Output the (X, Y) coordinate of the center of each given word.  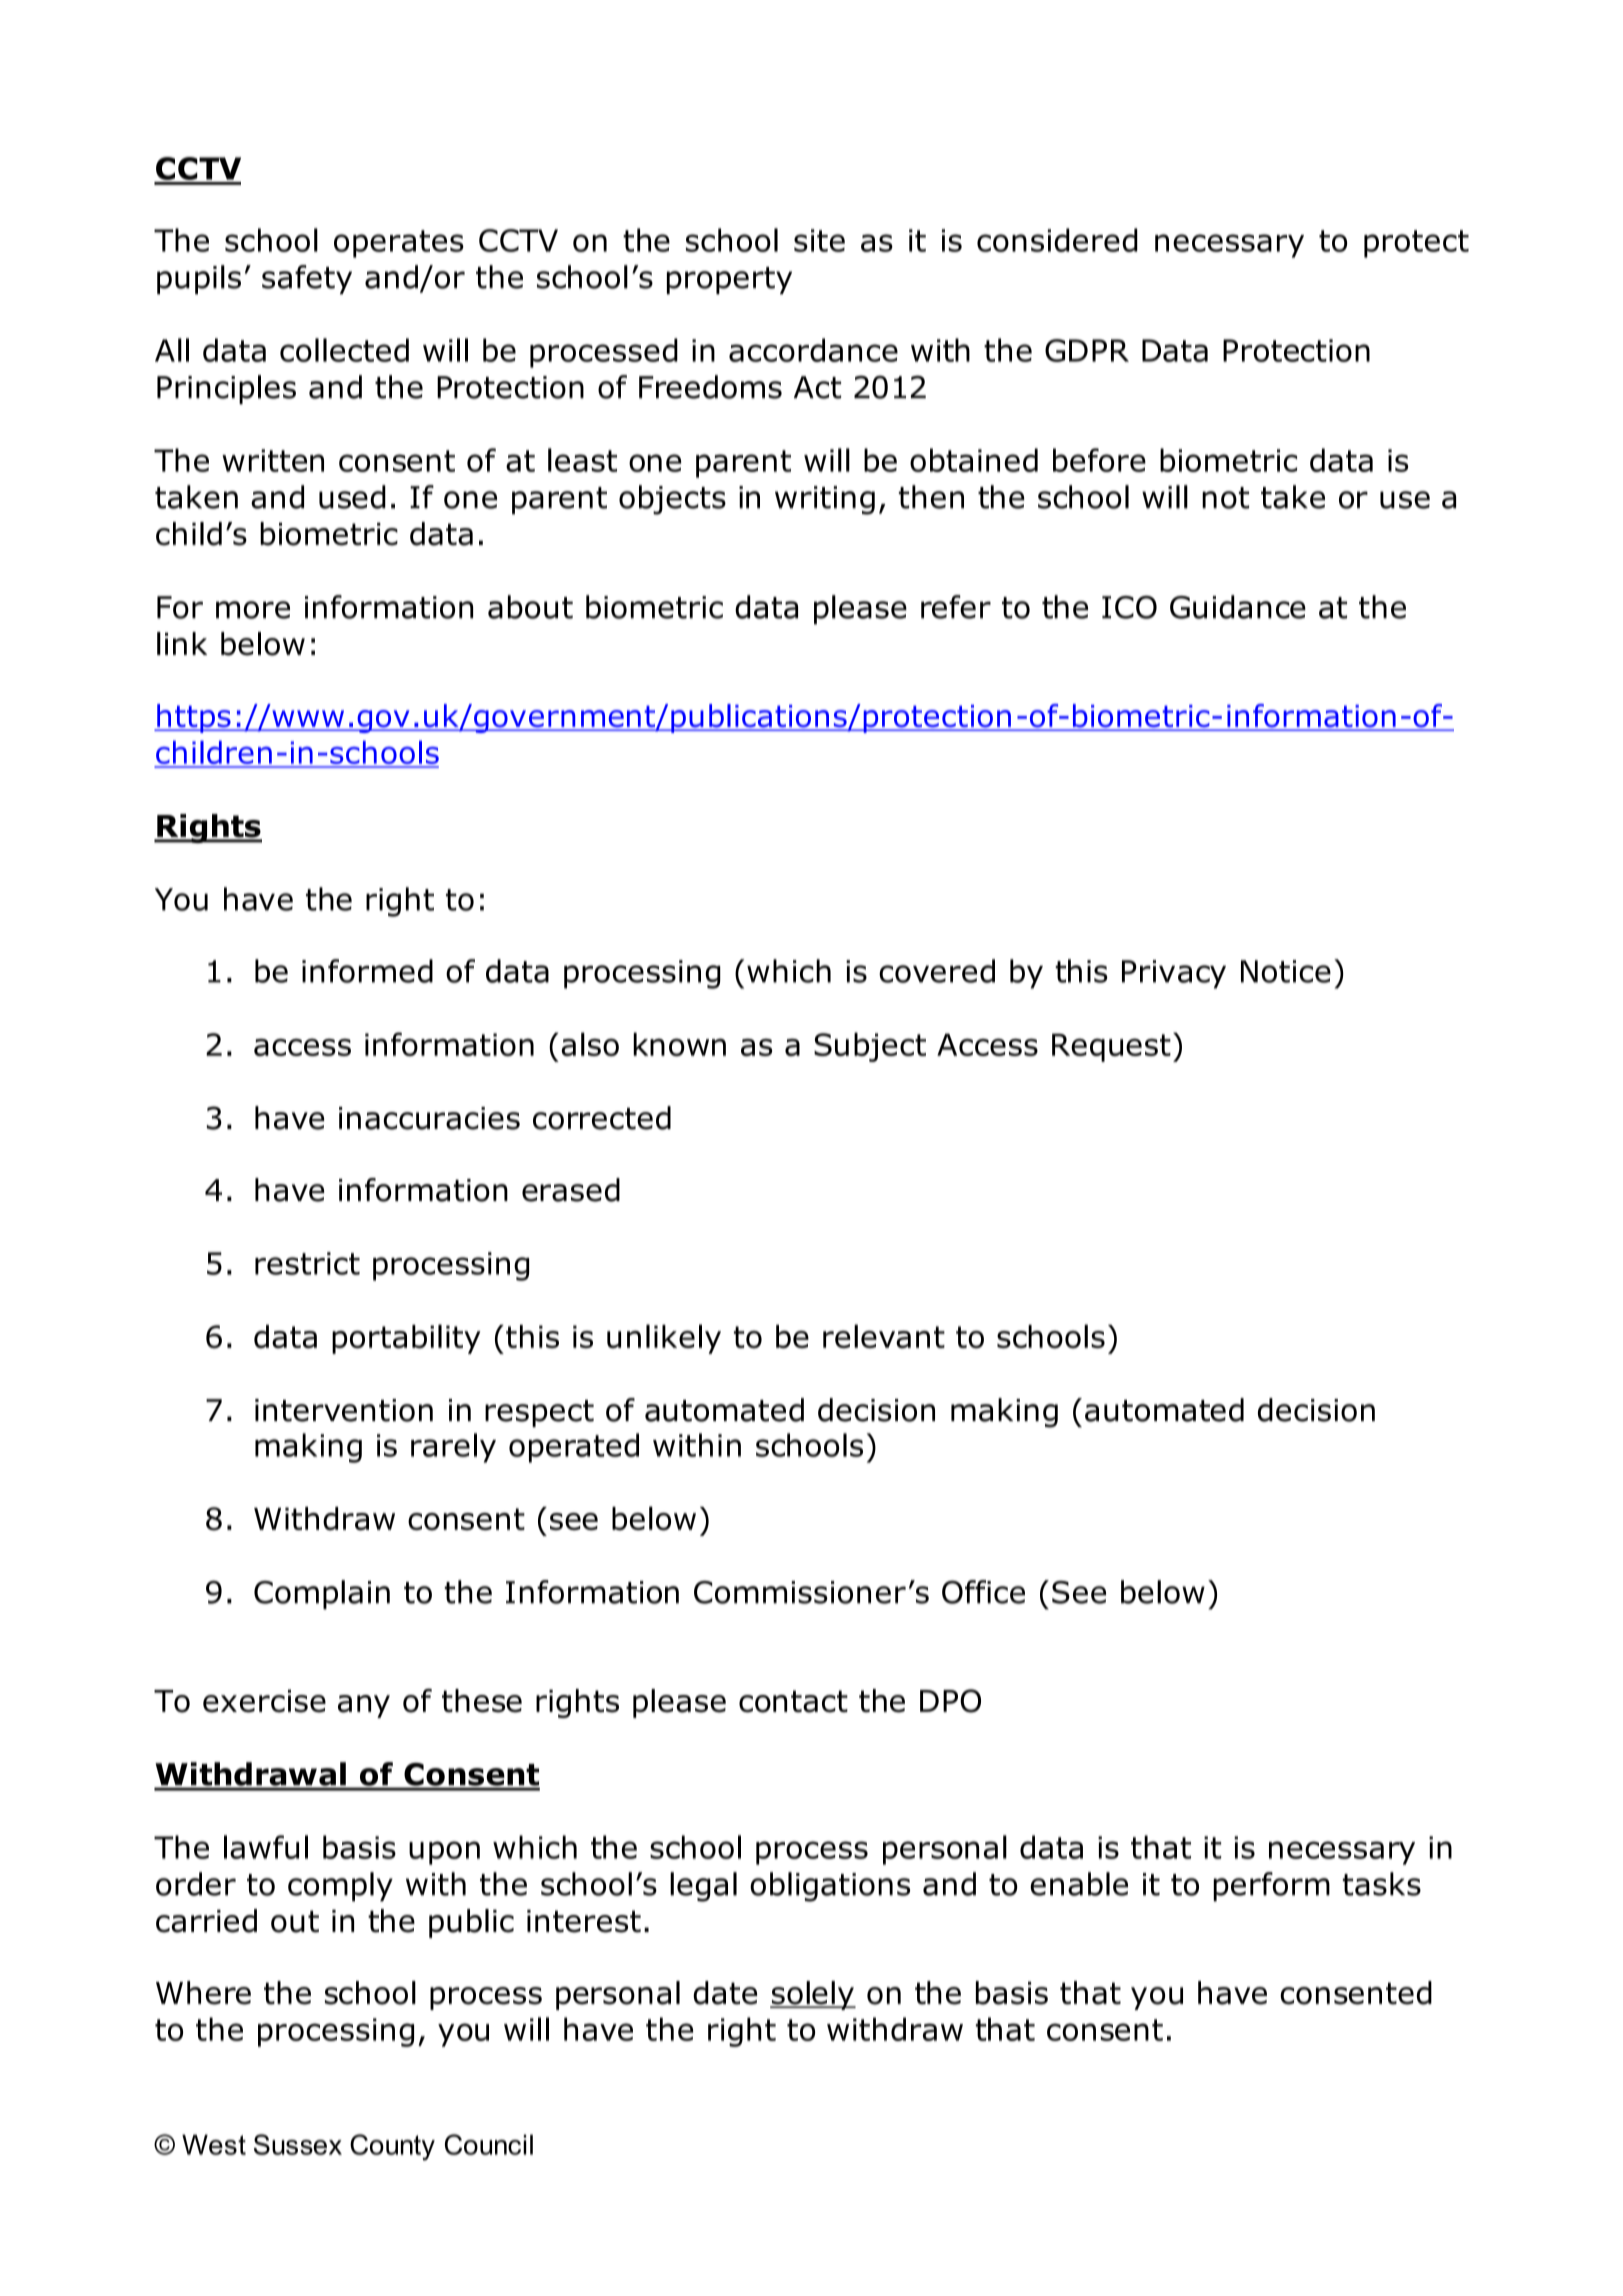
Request (1111, 1047)
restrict (307, 1263)
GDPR (1087, 350)
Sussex (298, 2144)
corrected (602, 1118)
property (729, 280)
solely (813, 1995)
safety (307, 279)
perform (1271, 1887)
